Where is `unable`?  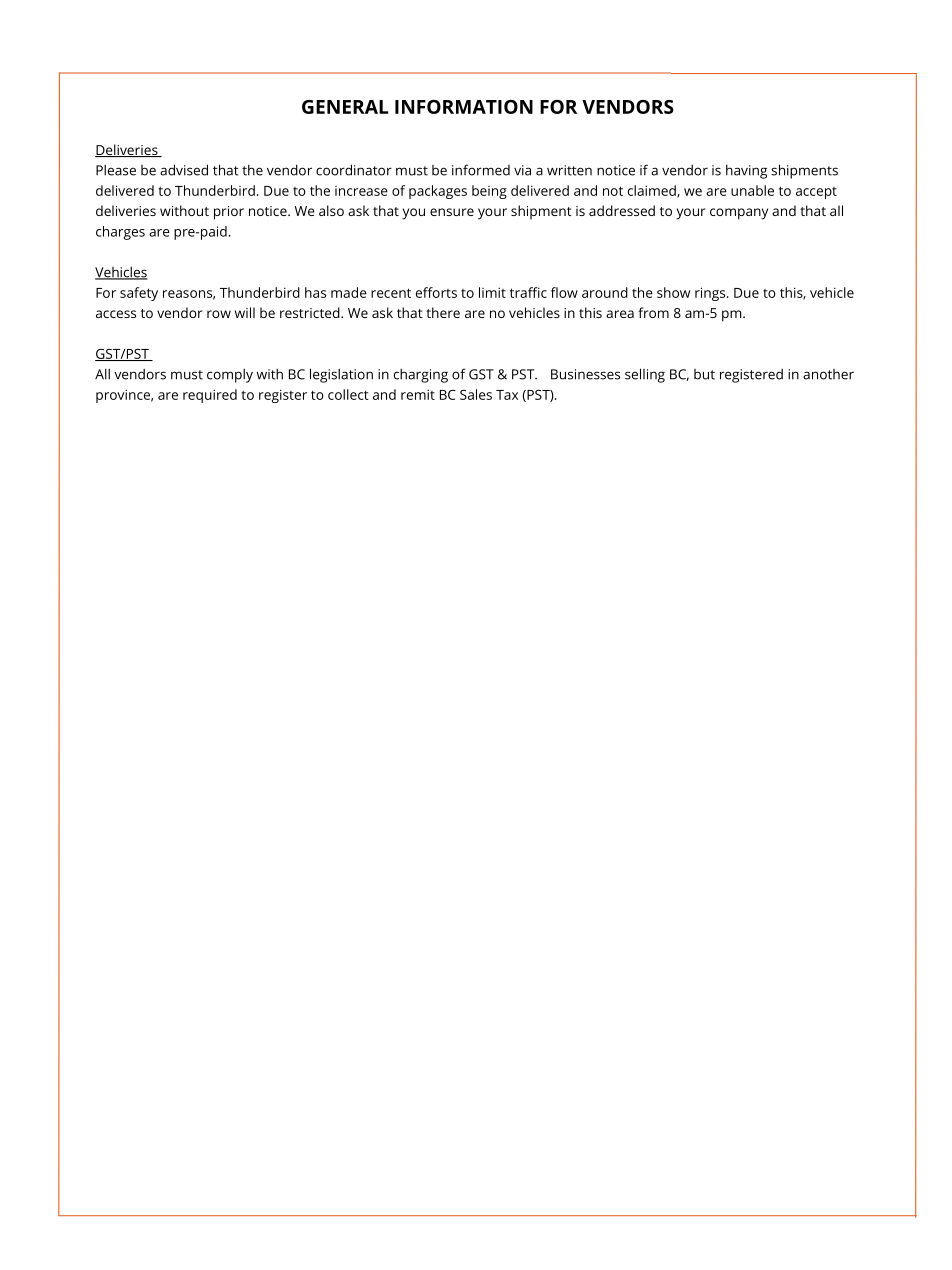 unable is located at coordinates (752, 190).
